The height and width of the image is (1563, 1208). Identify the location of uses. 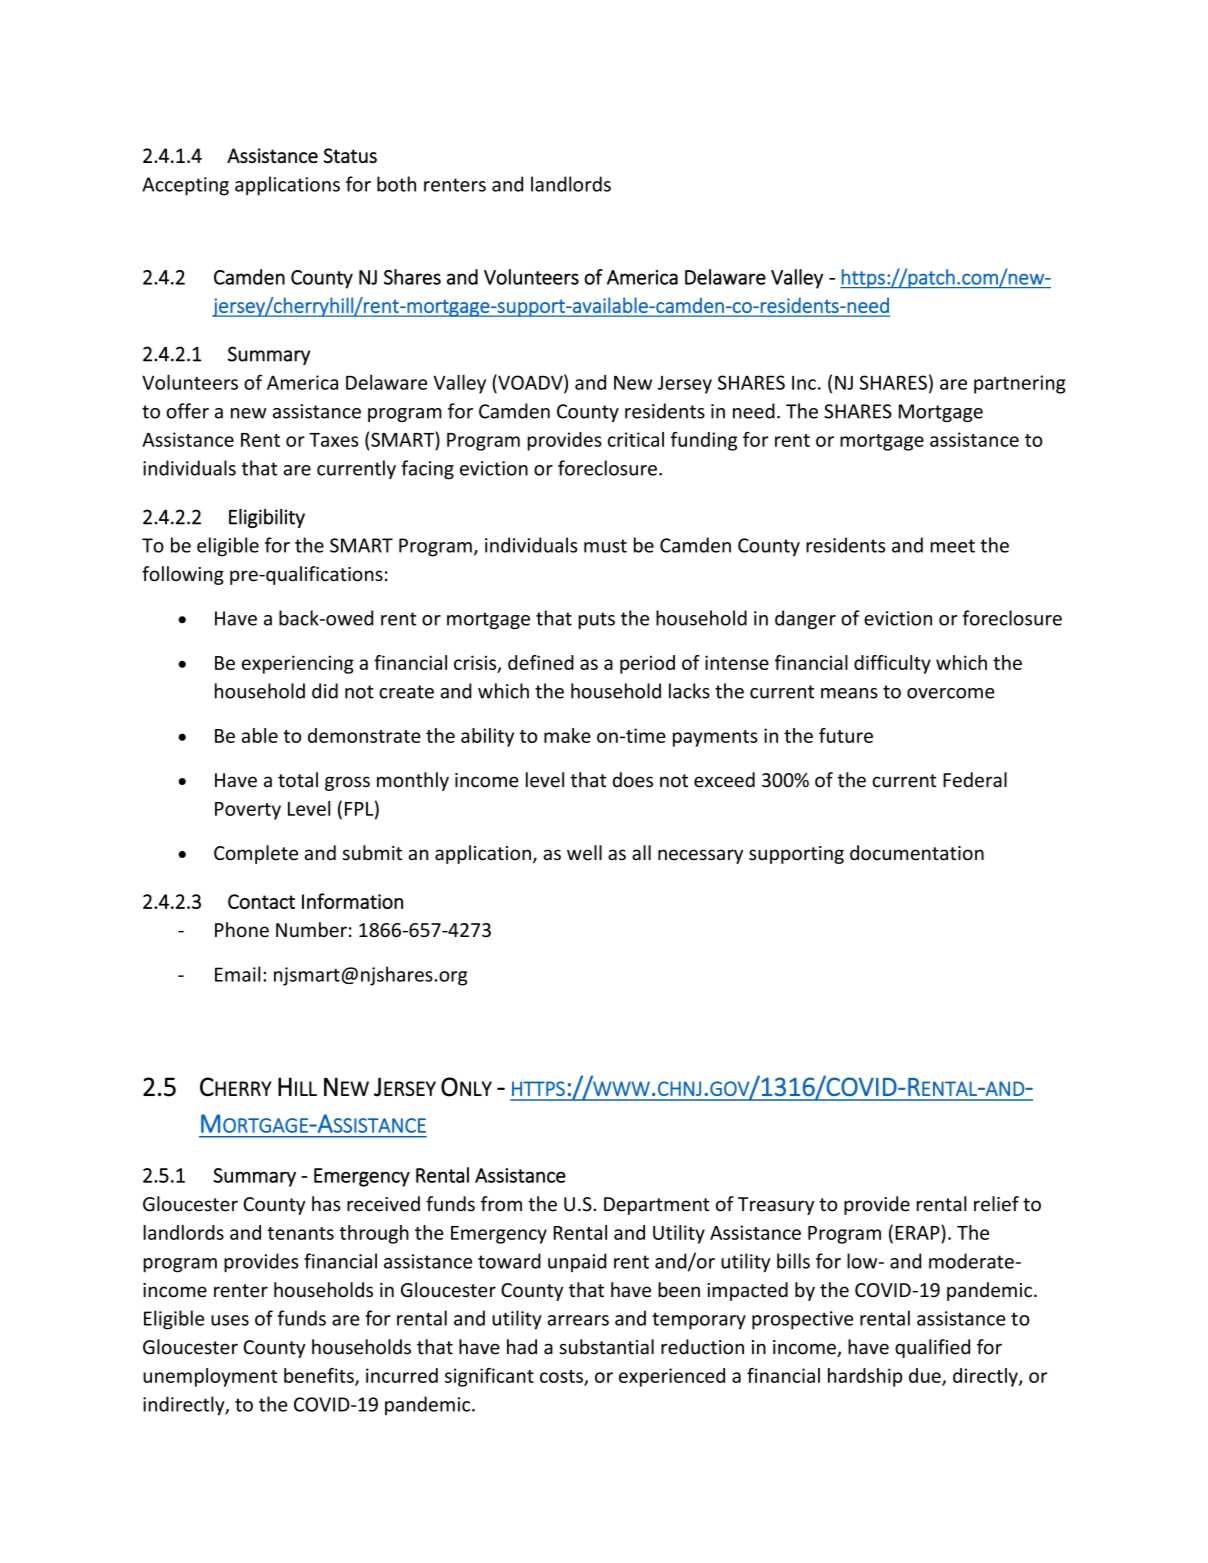
(230, 1320).
